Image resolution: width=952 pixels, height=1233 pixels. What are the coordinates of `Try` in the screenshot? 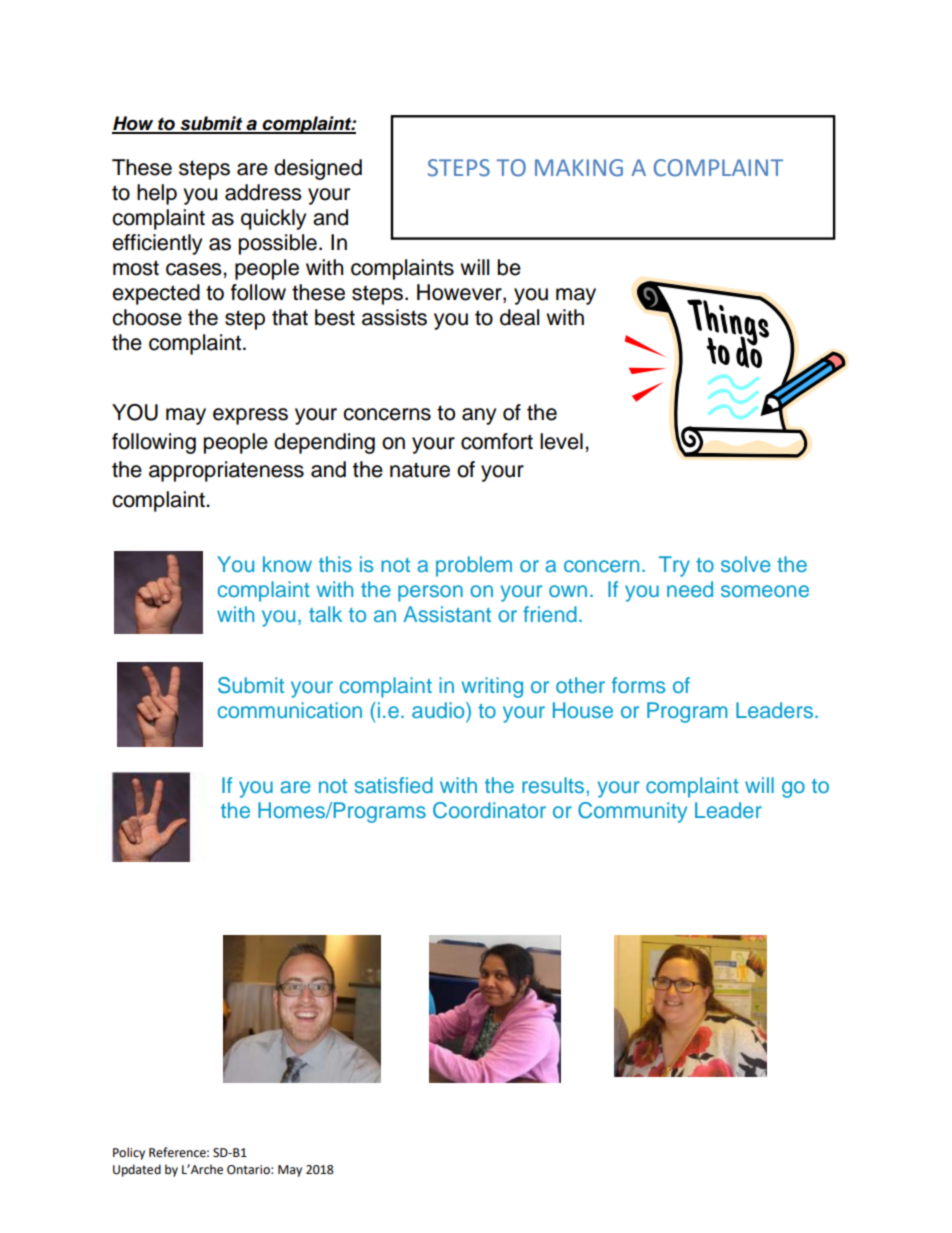 It's located at (674, 566).
